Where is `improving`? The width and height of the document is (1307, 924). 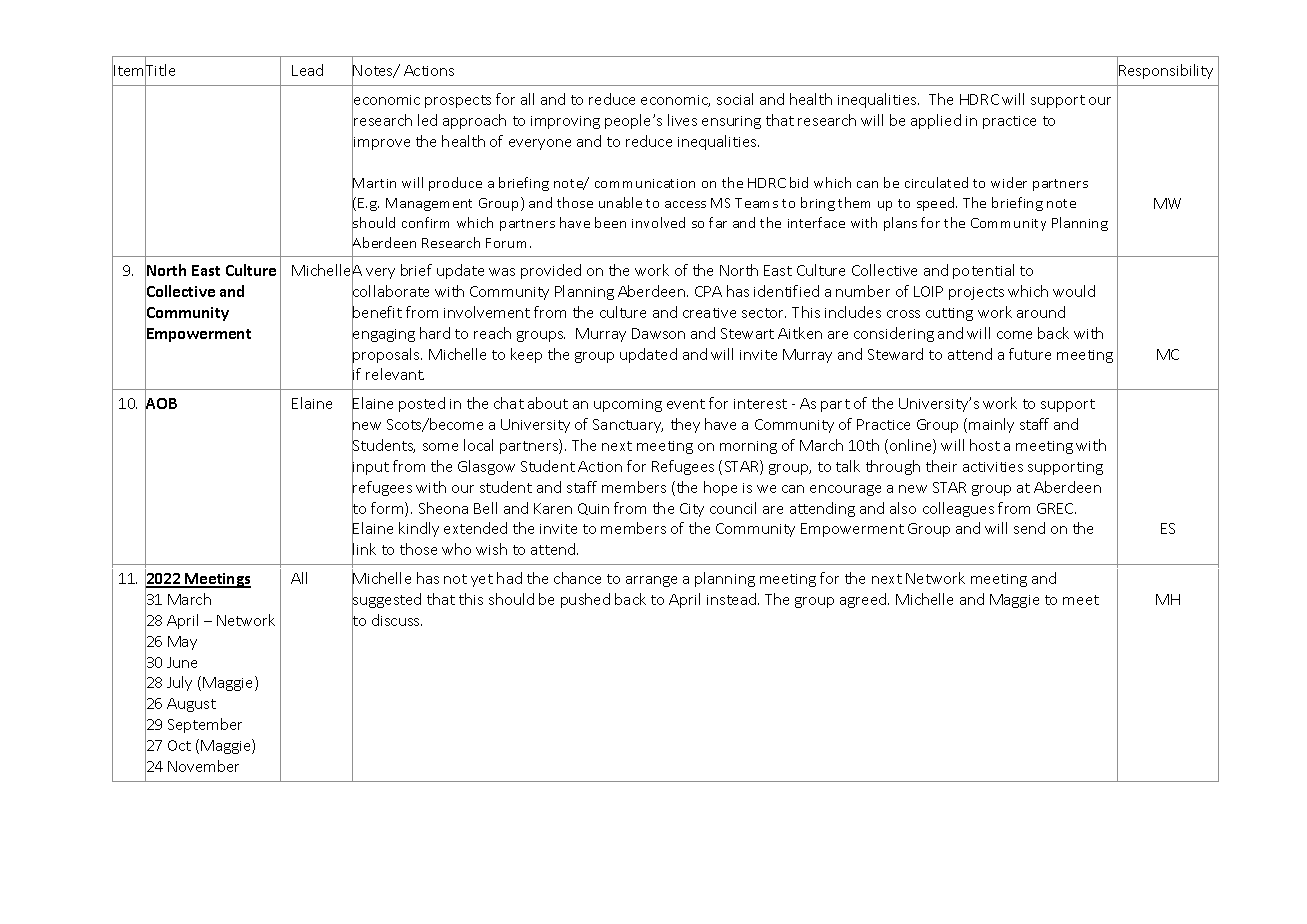 improving is located at coordinates (565, 122).
